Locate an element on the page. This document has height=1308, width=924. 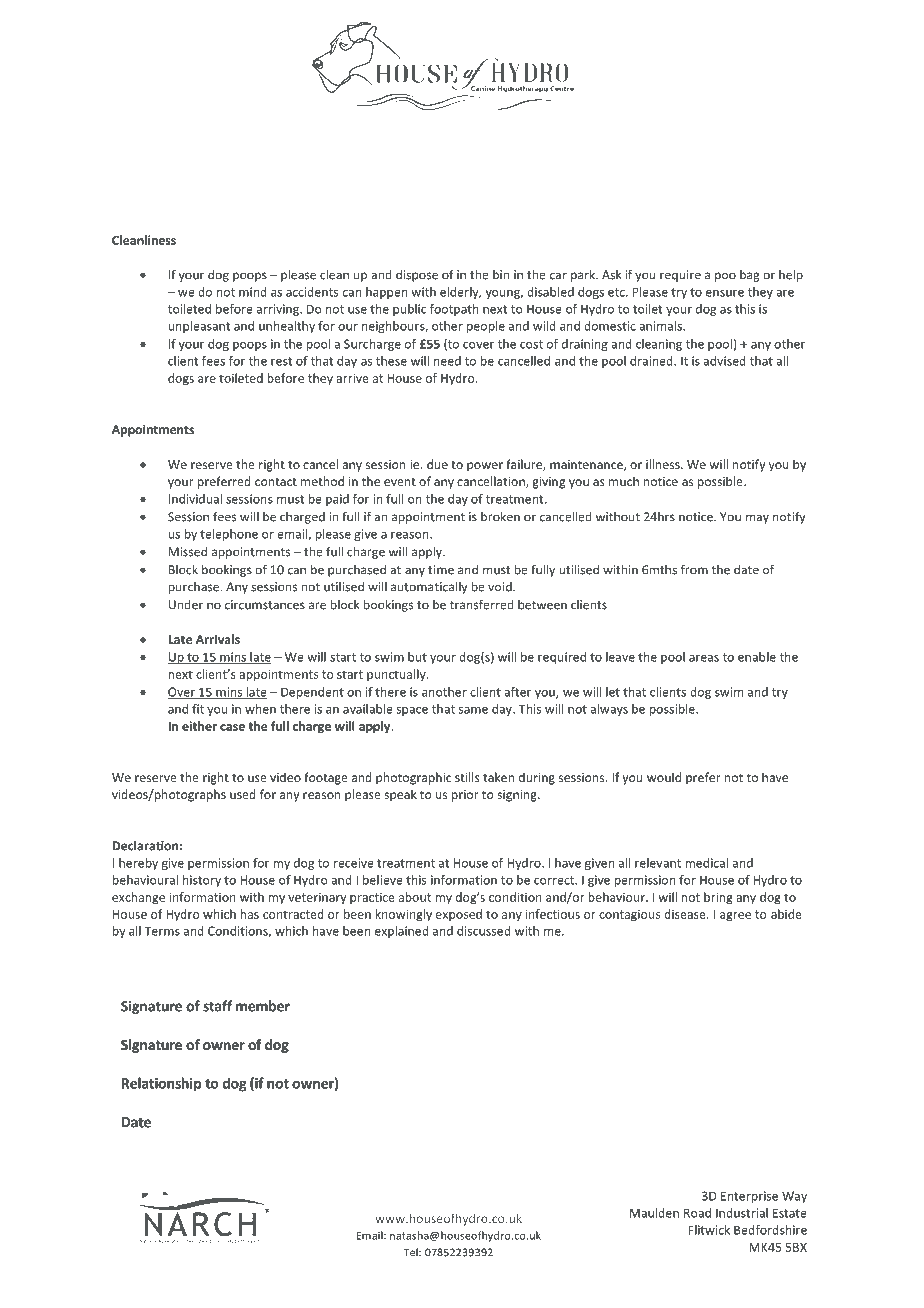
from is located at coordinates (694, 569).
